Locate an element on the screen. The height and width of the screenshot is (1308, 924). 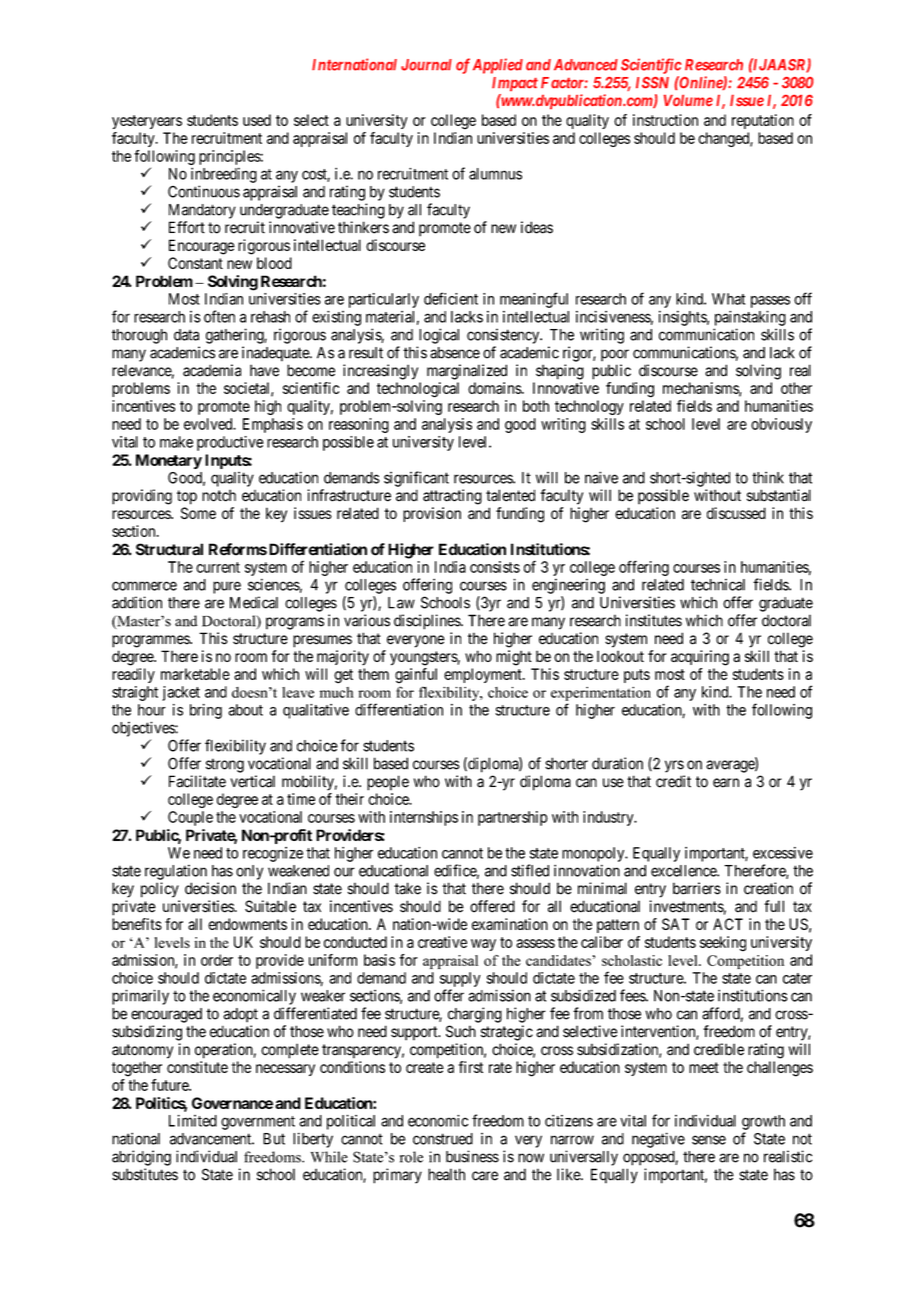
Facilitate is located at coordinates (197, 781).
